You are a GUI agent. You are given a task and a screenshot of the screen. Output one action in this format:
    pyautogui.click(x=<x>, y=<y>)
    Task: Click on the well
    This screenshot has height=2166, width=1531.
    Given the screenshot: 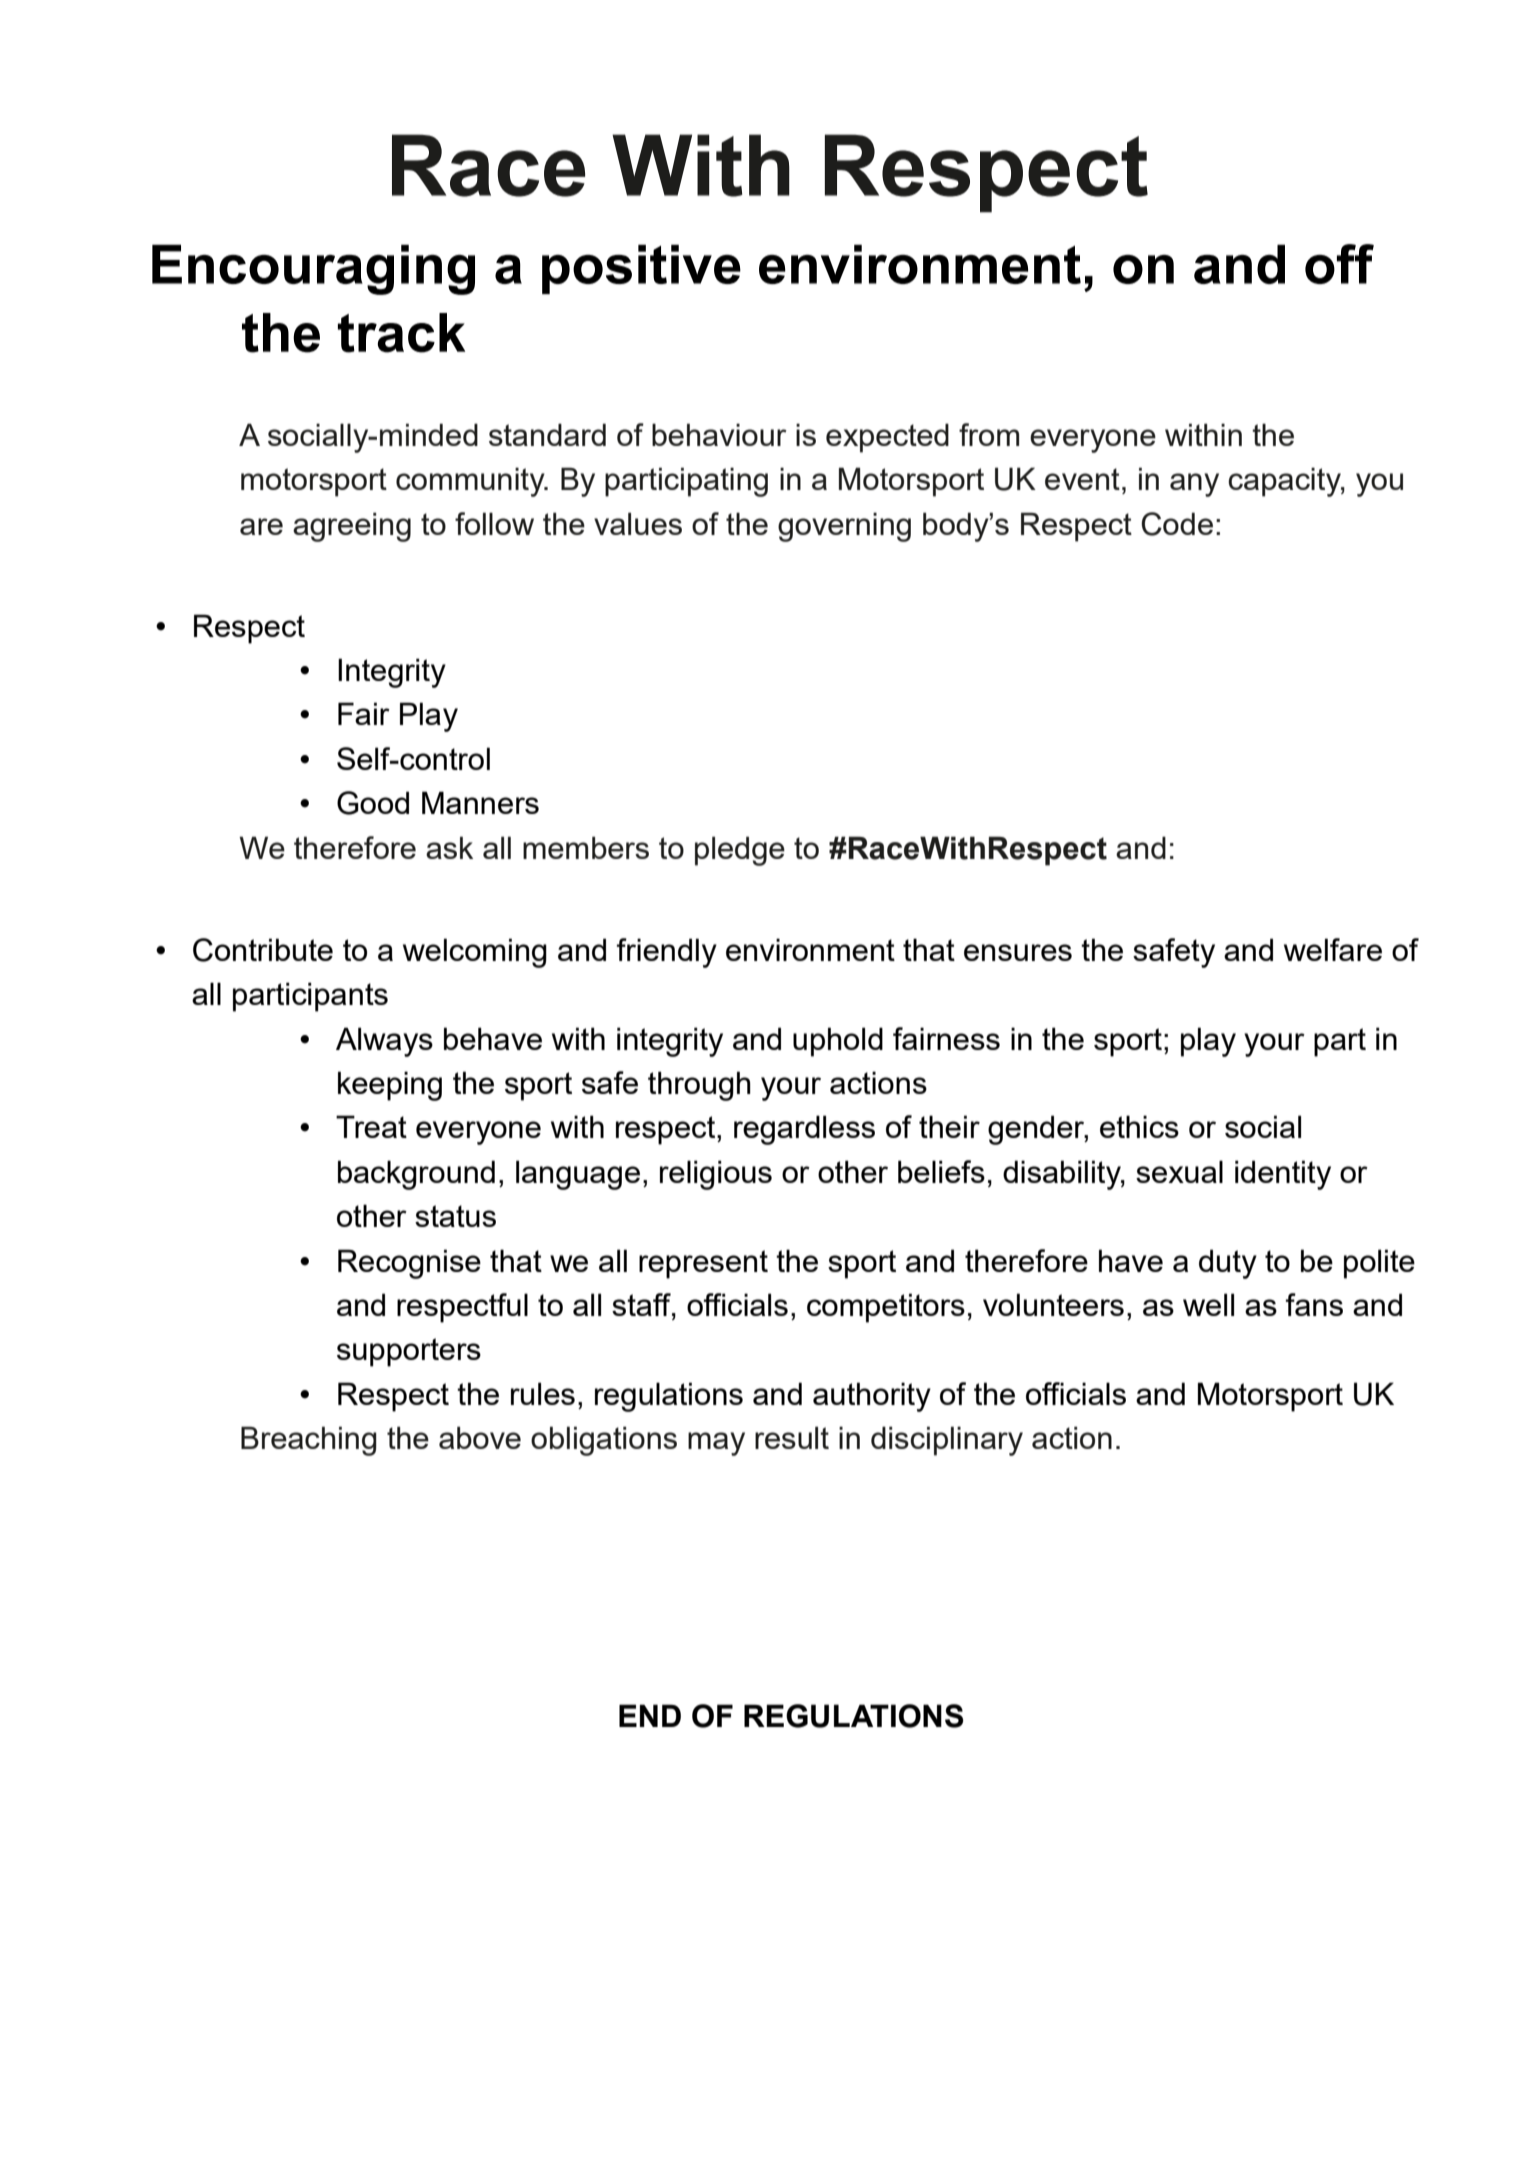 What is the action you would take?
    pyautogui.click(x=1208, y=1304)
